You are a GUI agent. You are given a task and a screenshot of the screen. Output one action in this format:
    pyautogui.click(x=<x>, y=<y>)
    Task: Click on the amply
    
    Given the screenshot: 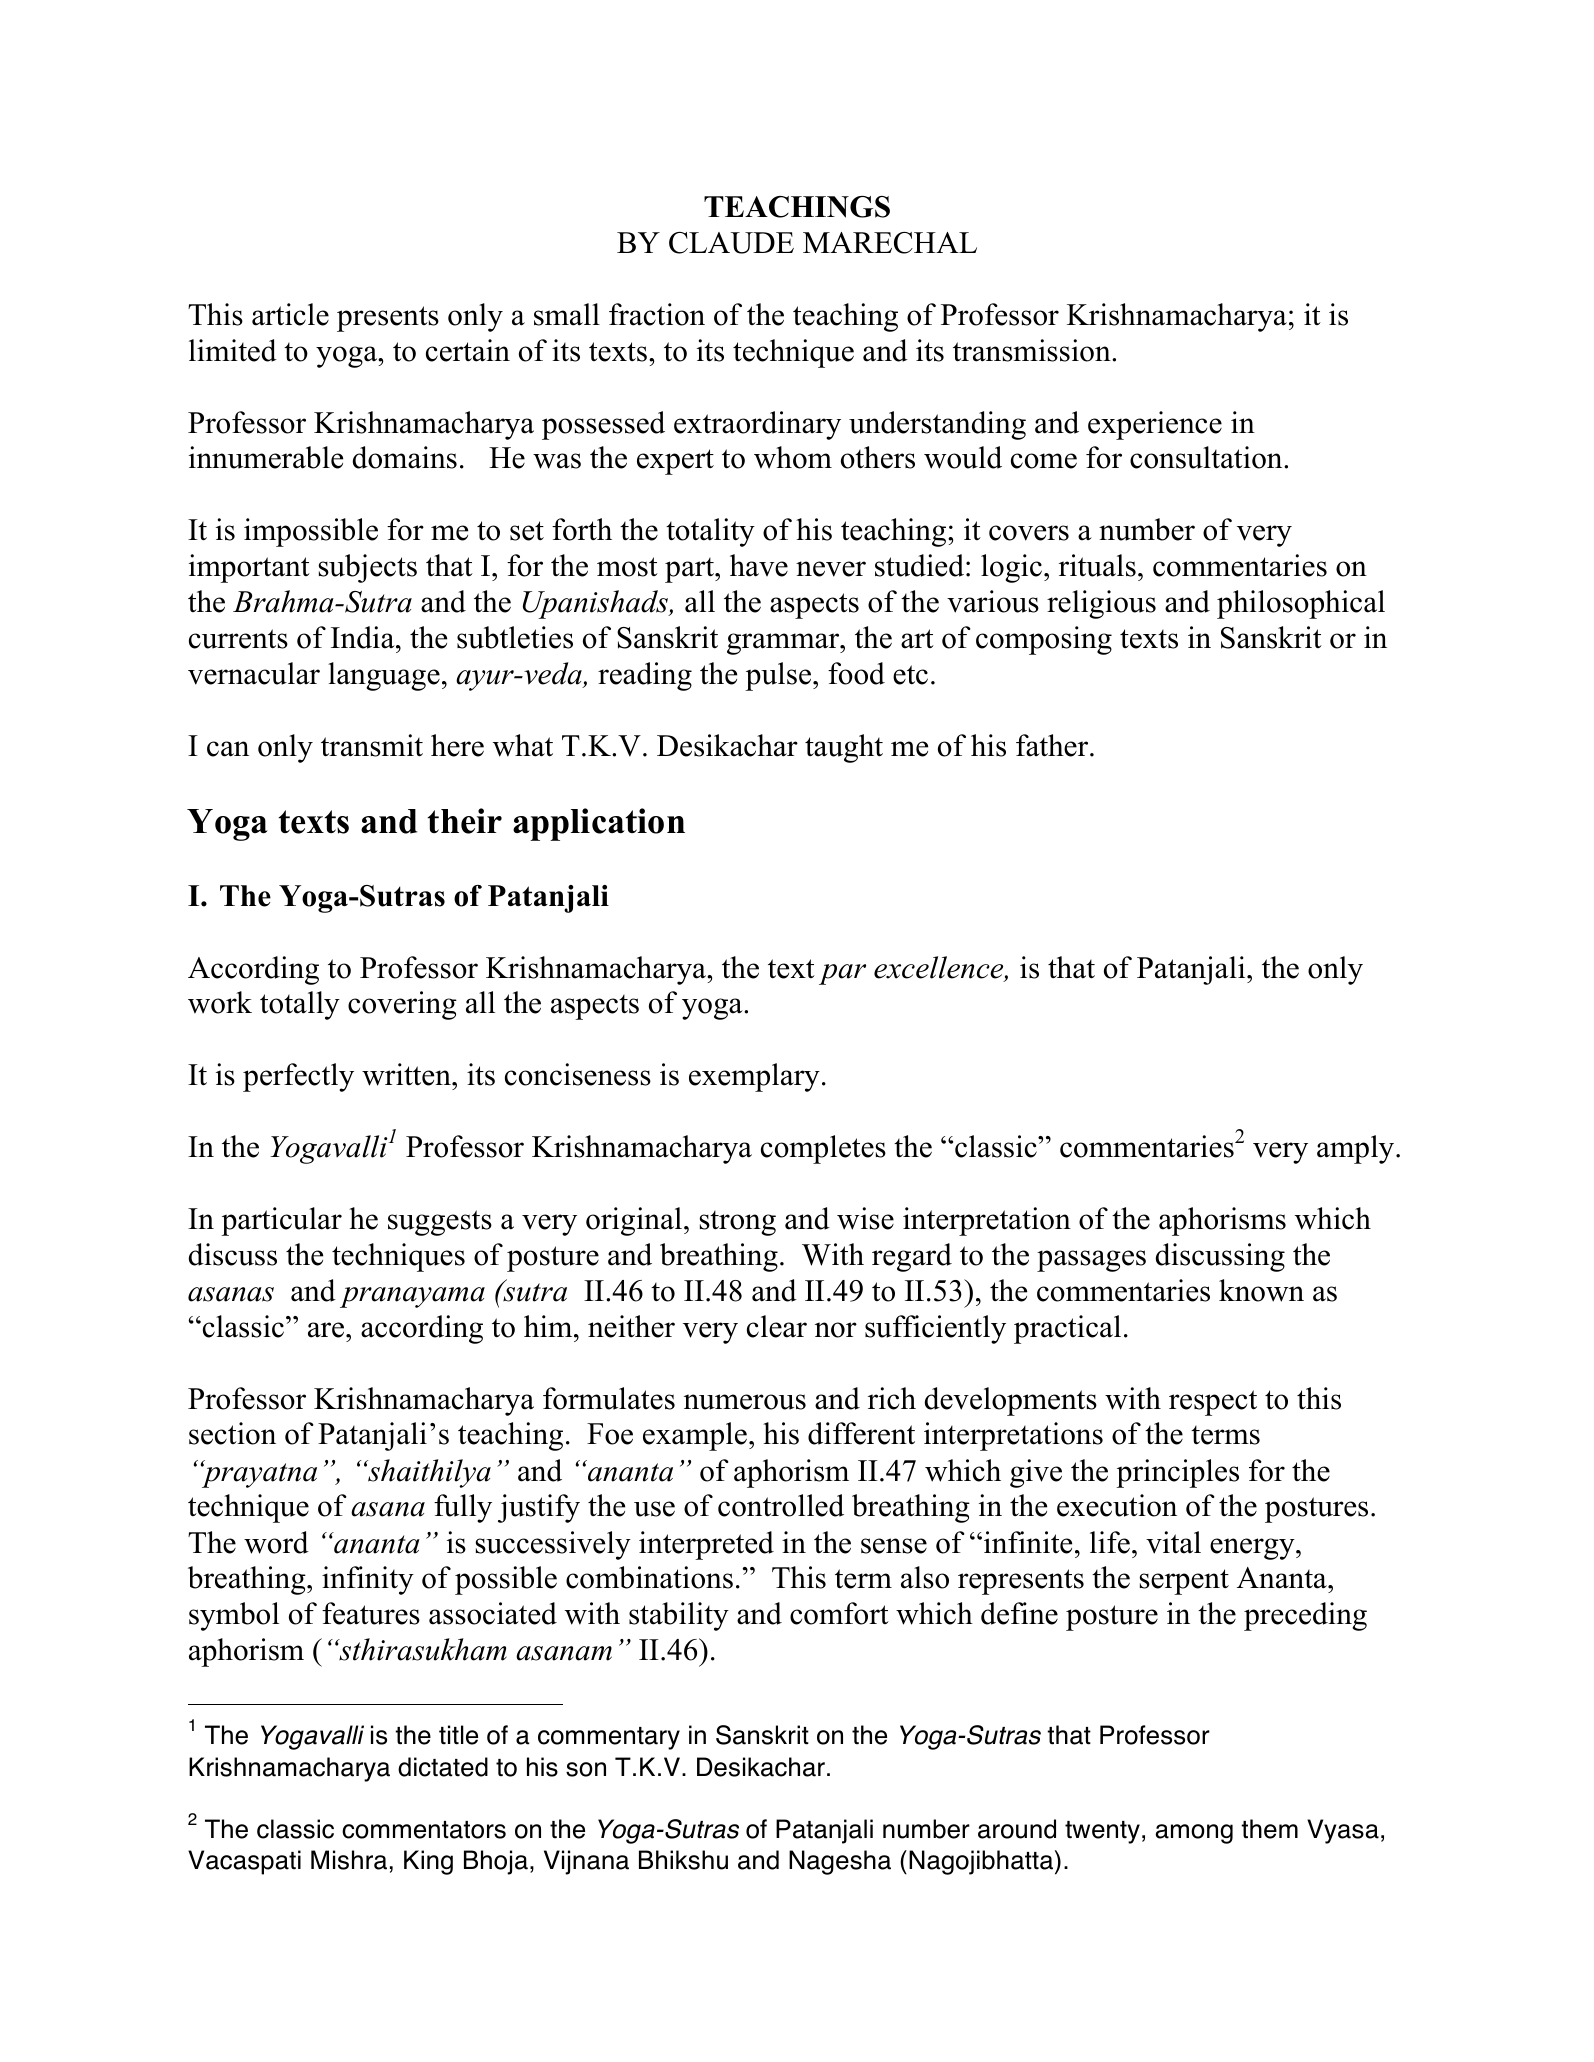 What is the action you would take?
    pyautogui.click(x=1357, y=1149)
